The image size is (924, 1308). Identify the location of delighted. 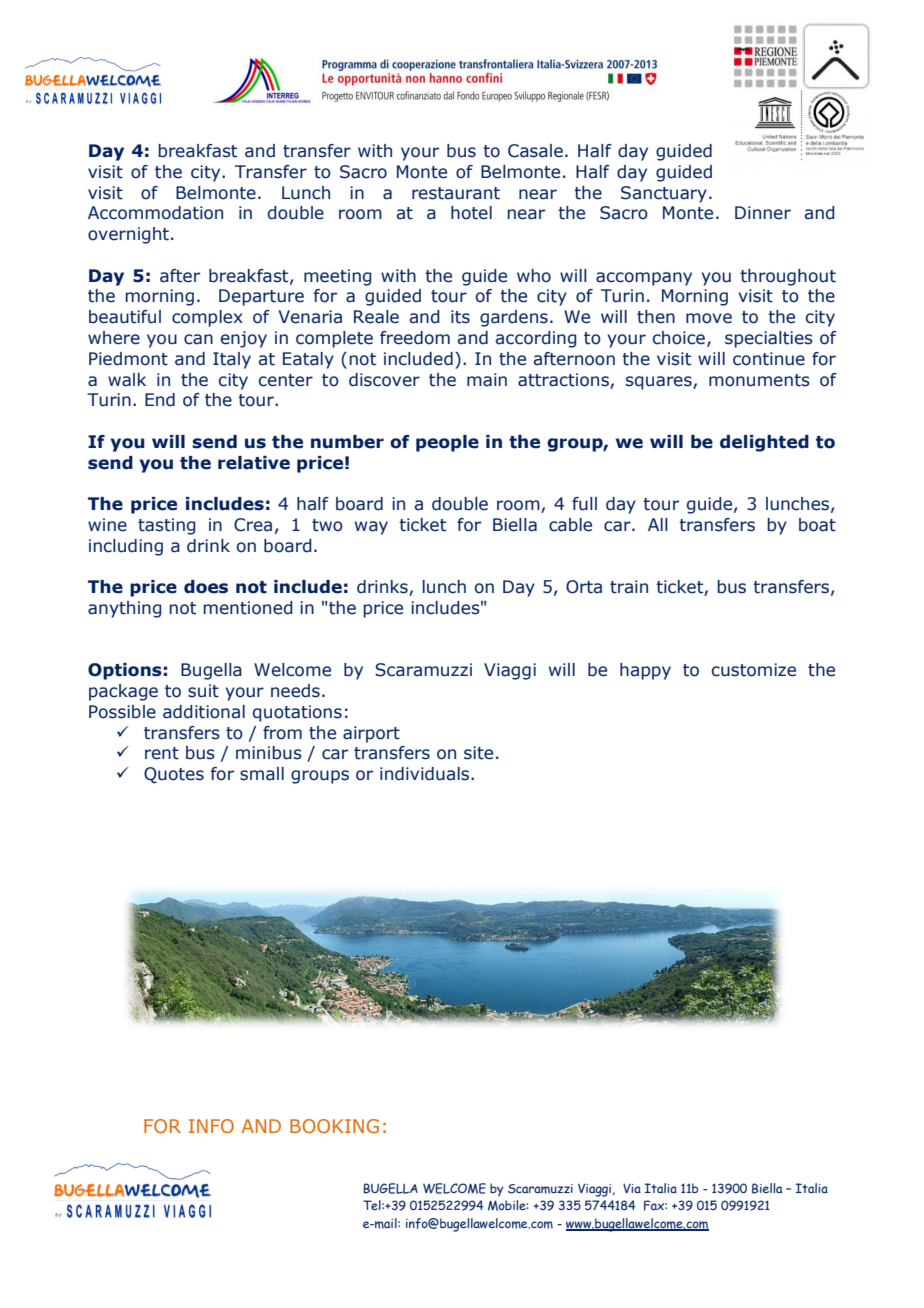
(764, 443).
